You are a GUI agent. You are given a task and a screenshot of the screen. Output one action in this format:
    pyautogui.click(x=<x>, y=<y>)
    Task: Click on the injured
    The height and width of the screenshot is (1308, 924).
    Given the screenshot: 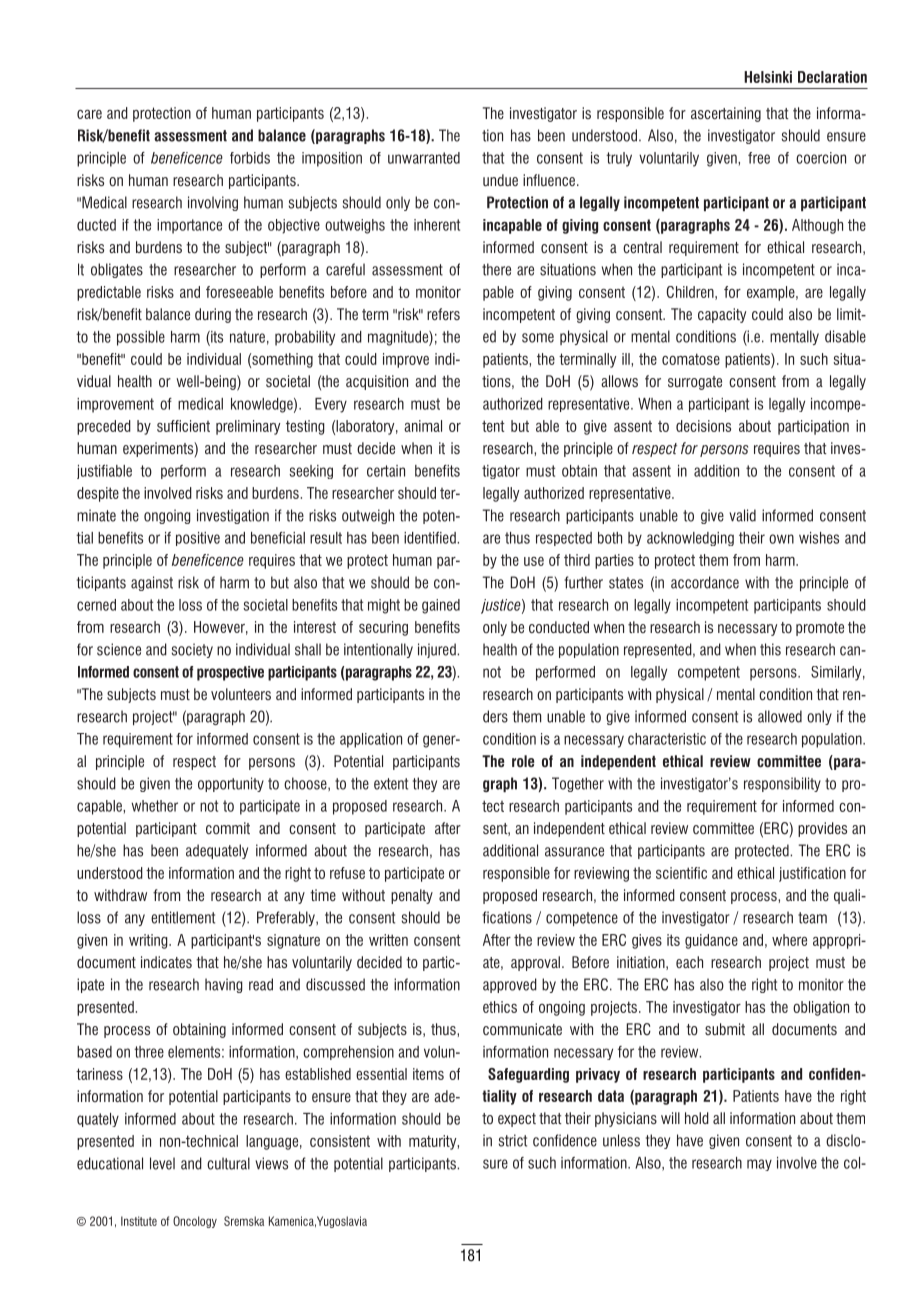 What is the action you would take?
    pyautogui.click(x=438, y=650)
